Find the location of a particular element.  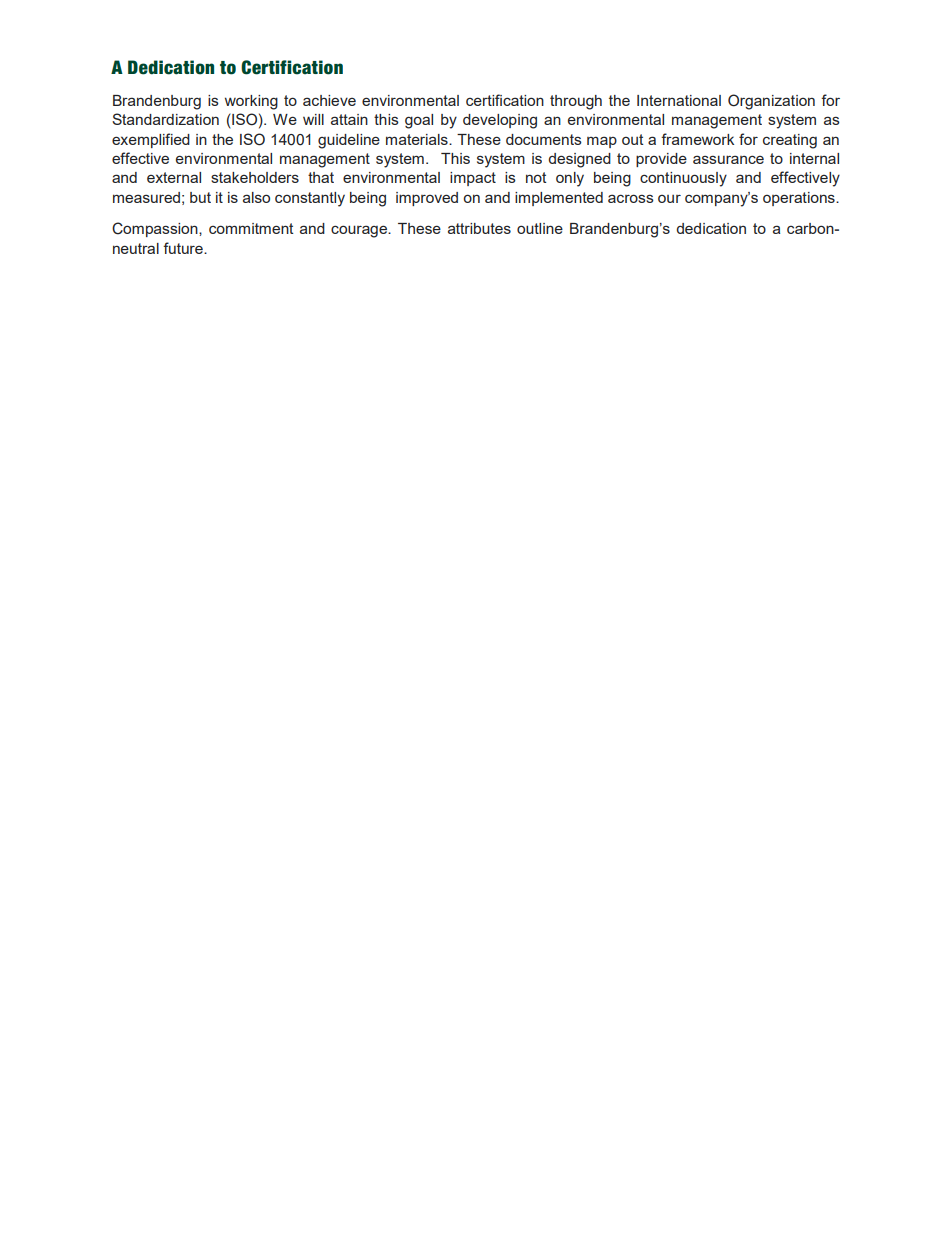

documents is located at coordinates (544, 139).
